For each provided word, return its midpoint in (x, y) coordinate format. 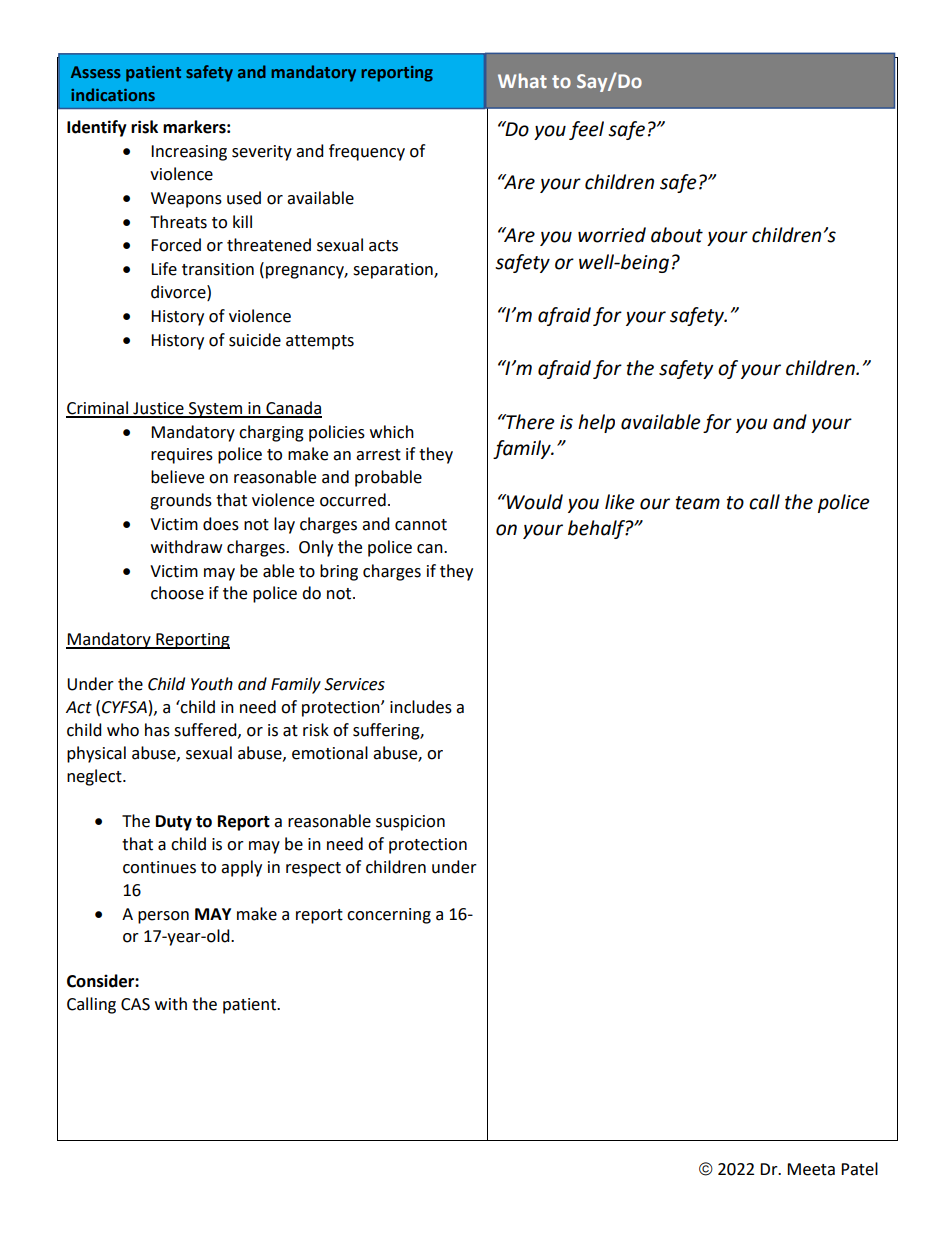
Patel (859, 1169)
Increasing (189, 153)
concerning (389, 916)
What (522, 80)
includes (421, 707)
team (698, 503)
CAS (135, 1004)
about (677, 235)
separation (394, 271)
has (157, 730)
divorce (179, 292)
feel (586, 130)
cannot (421, 525)
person (163, 917)
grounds (181, 501)
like (619, 502)
